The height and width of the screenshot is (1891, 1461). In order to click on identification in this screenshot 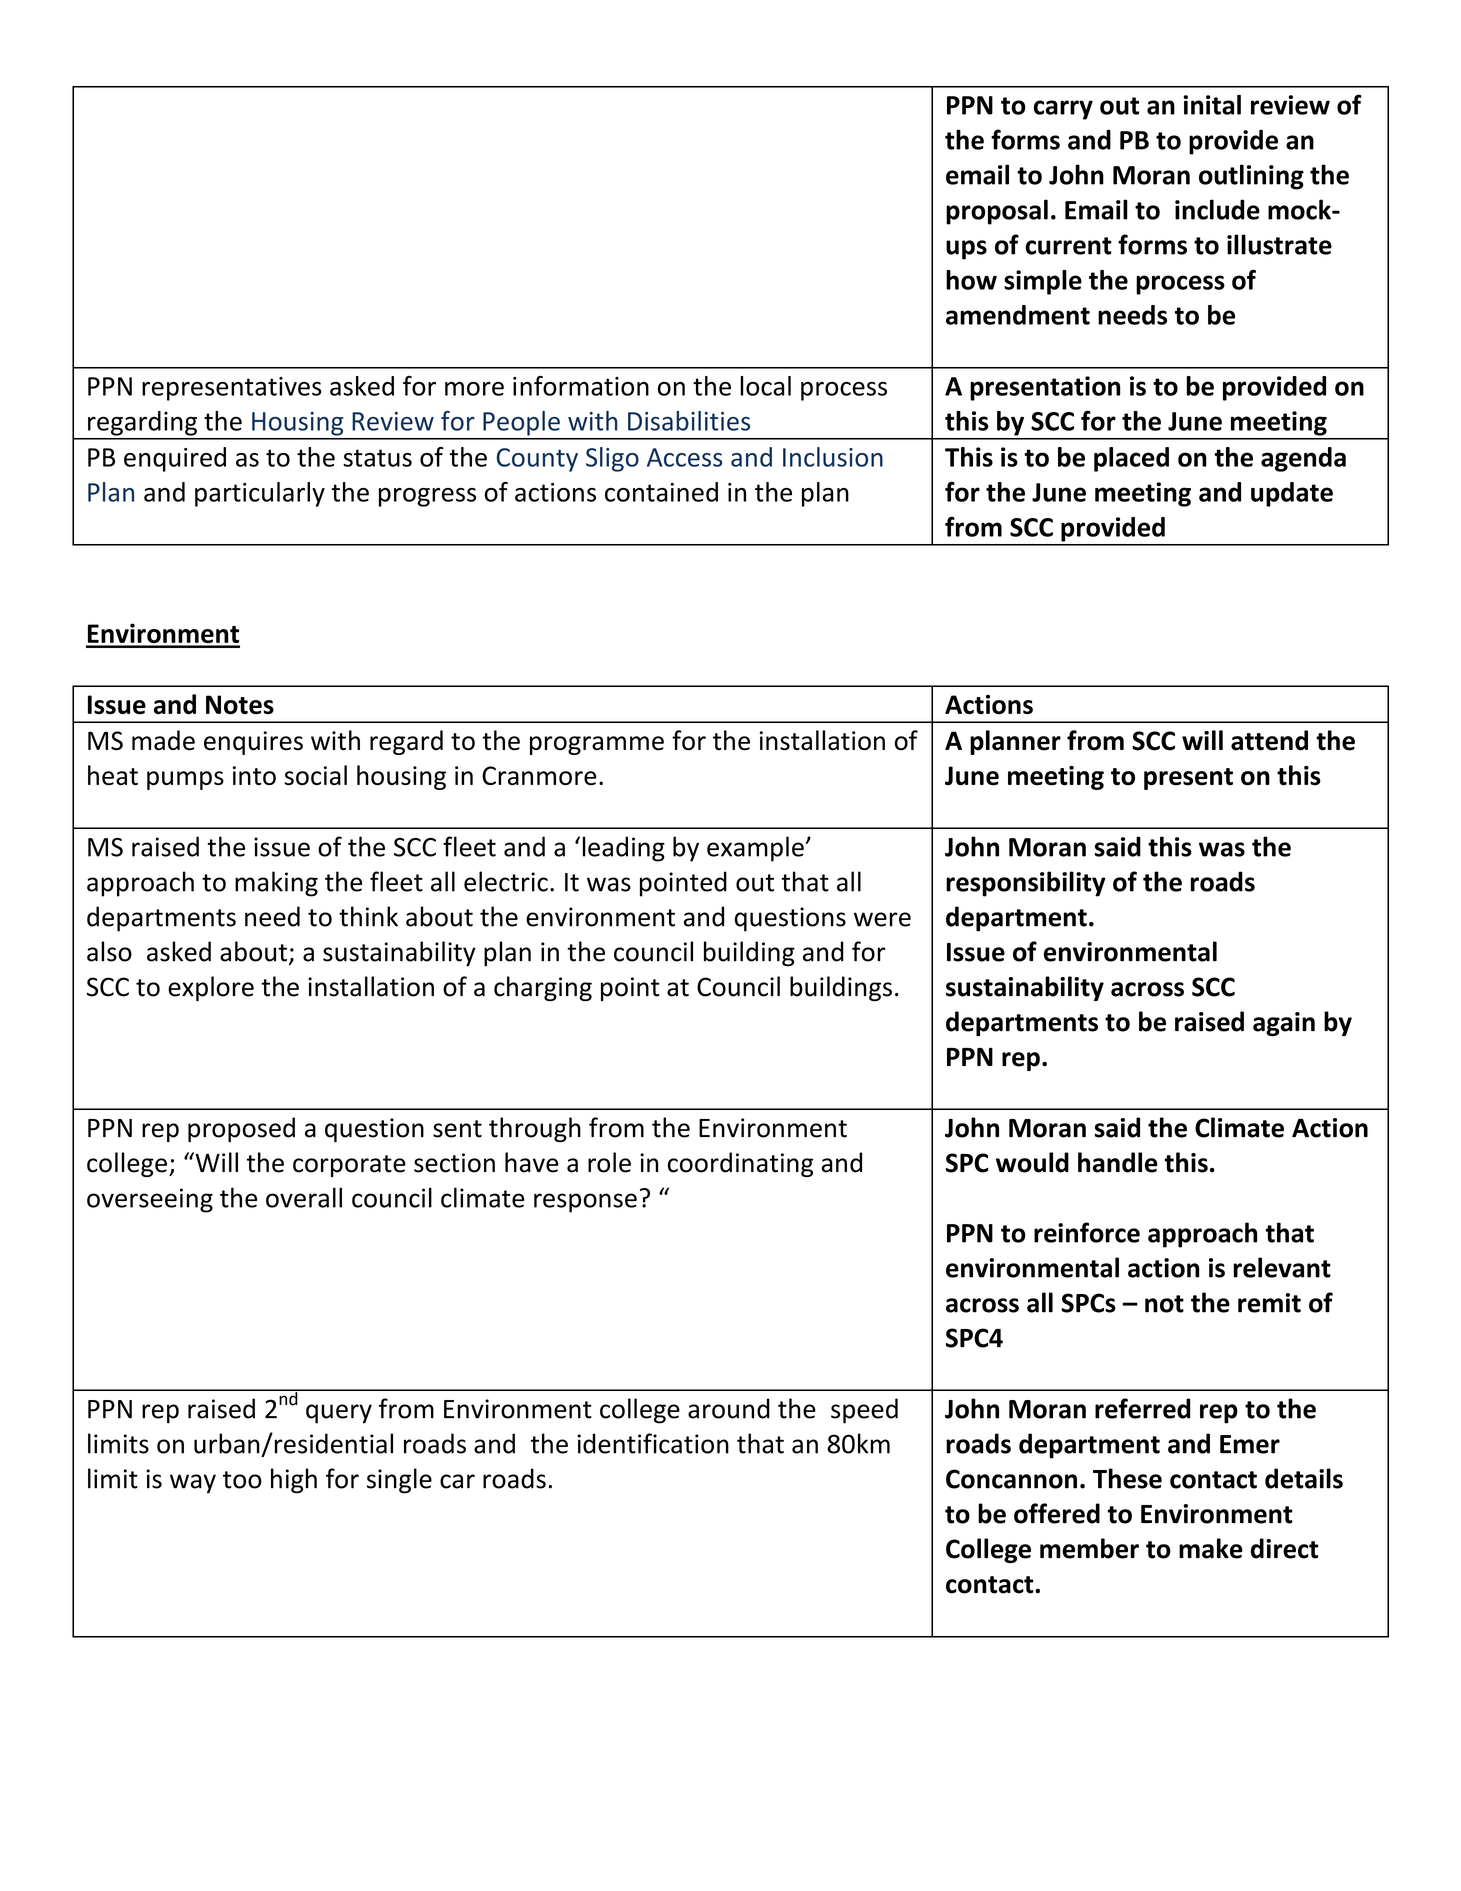, I will do `click(653, 1443)`.
